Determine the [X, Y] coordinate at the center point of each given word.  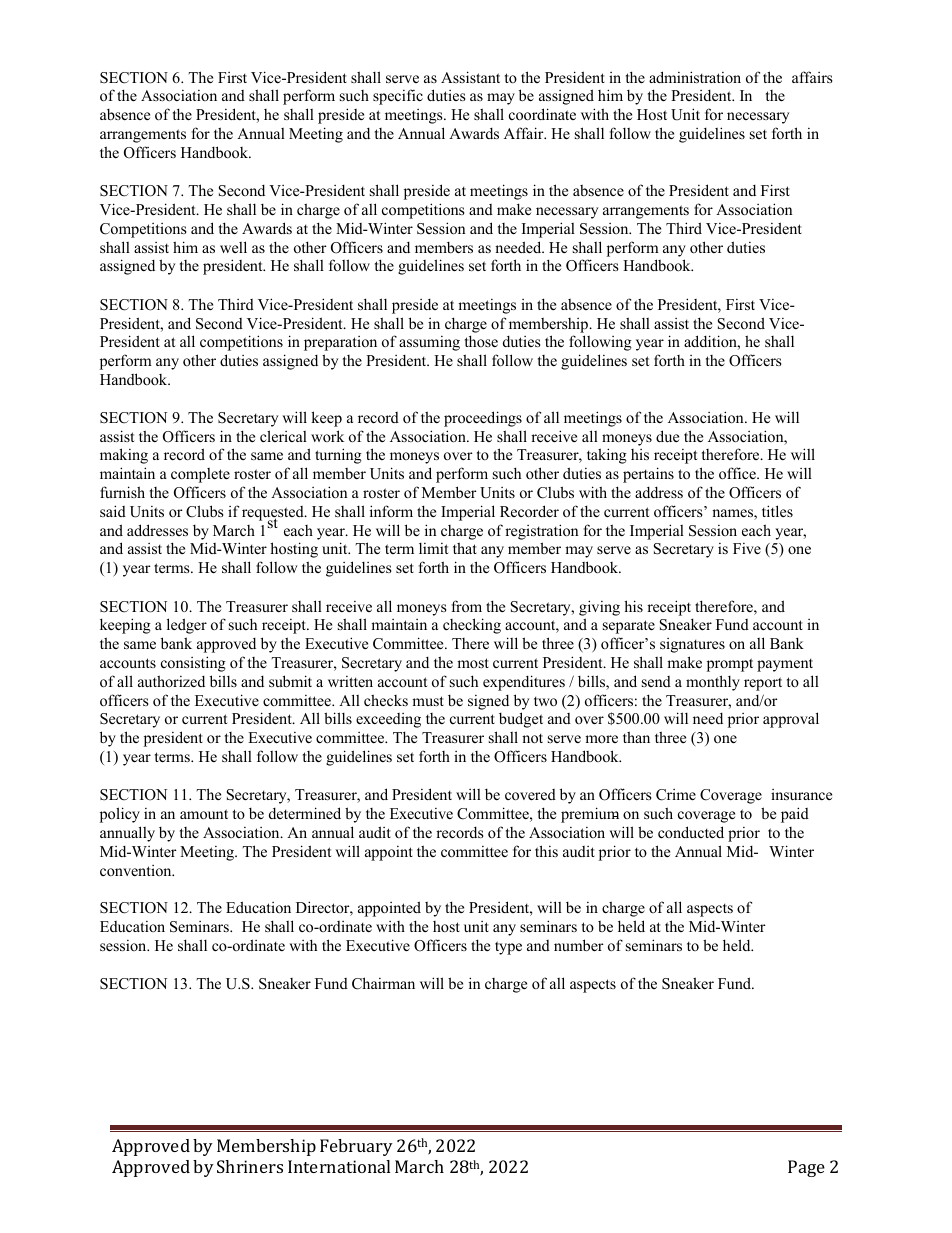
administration [695, 77]
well [233, 247]
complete [200, 475]
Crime [676, 795]
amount [204, 814]
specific [398, 97]
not [532, 738]
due [667, 436]
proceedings [483, 419]
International [339, 1166]
